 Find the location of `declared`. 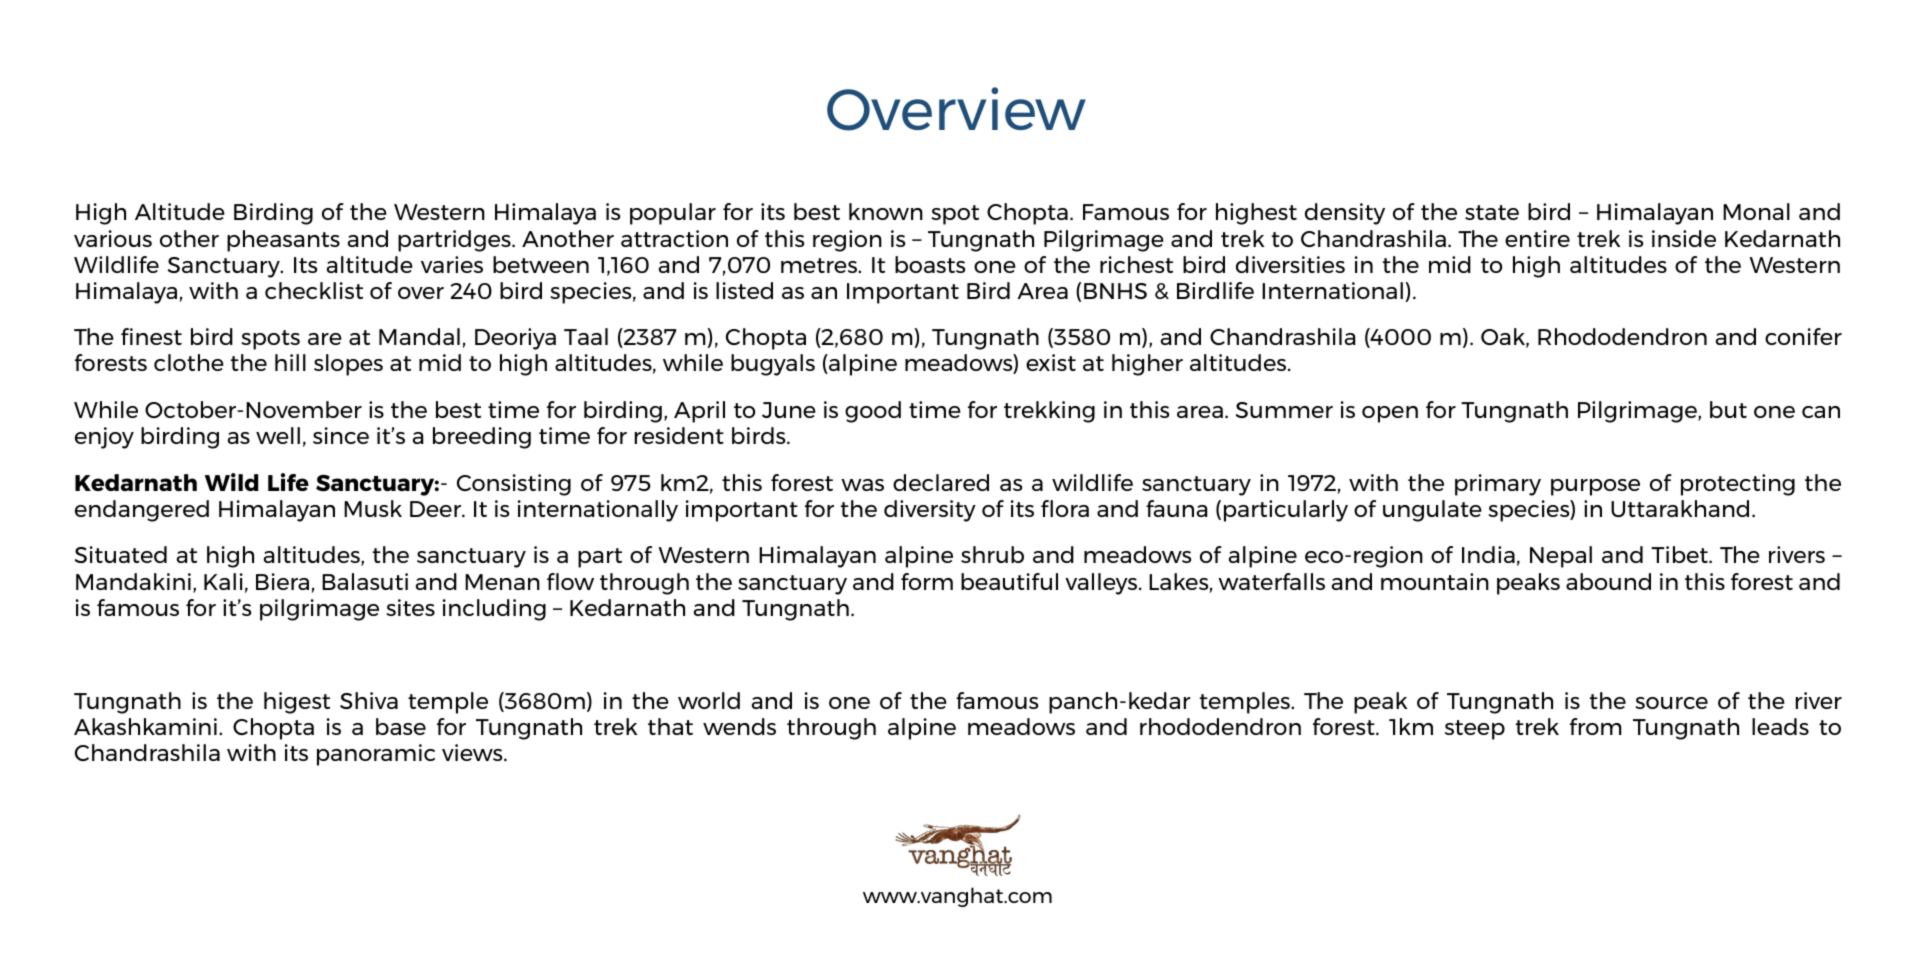

declared is located at coordinates (941, 482).
